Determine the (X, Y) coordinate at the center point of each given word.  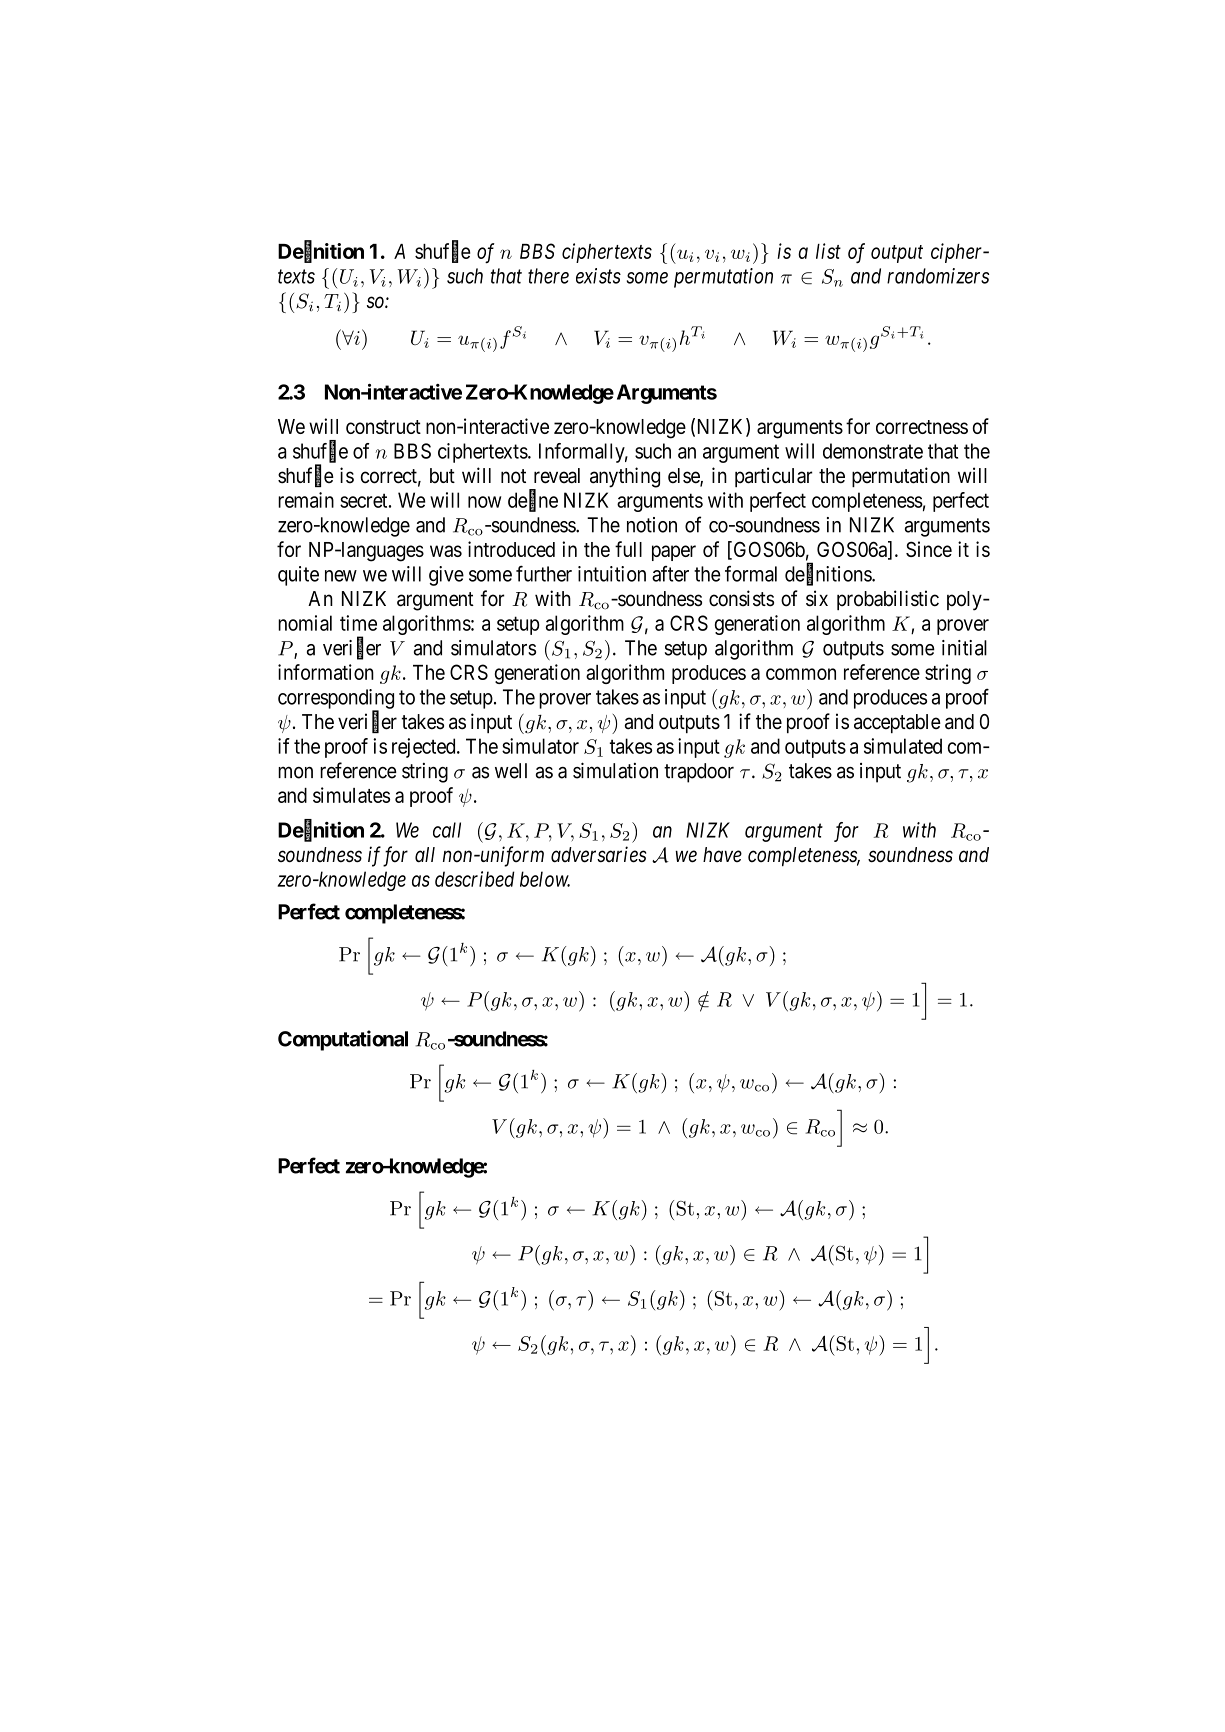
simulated (903, 746)
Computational (343, 1040)
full (628, 549)
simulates (351, 795)
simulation (615, 770)
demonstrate (873, 451)
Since (929, 549)
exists (598, 276)
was (446, 551)
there (548, 276)
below (545, 879)
